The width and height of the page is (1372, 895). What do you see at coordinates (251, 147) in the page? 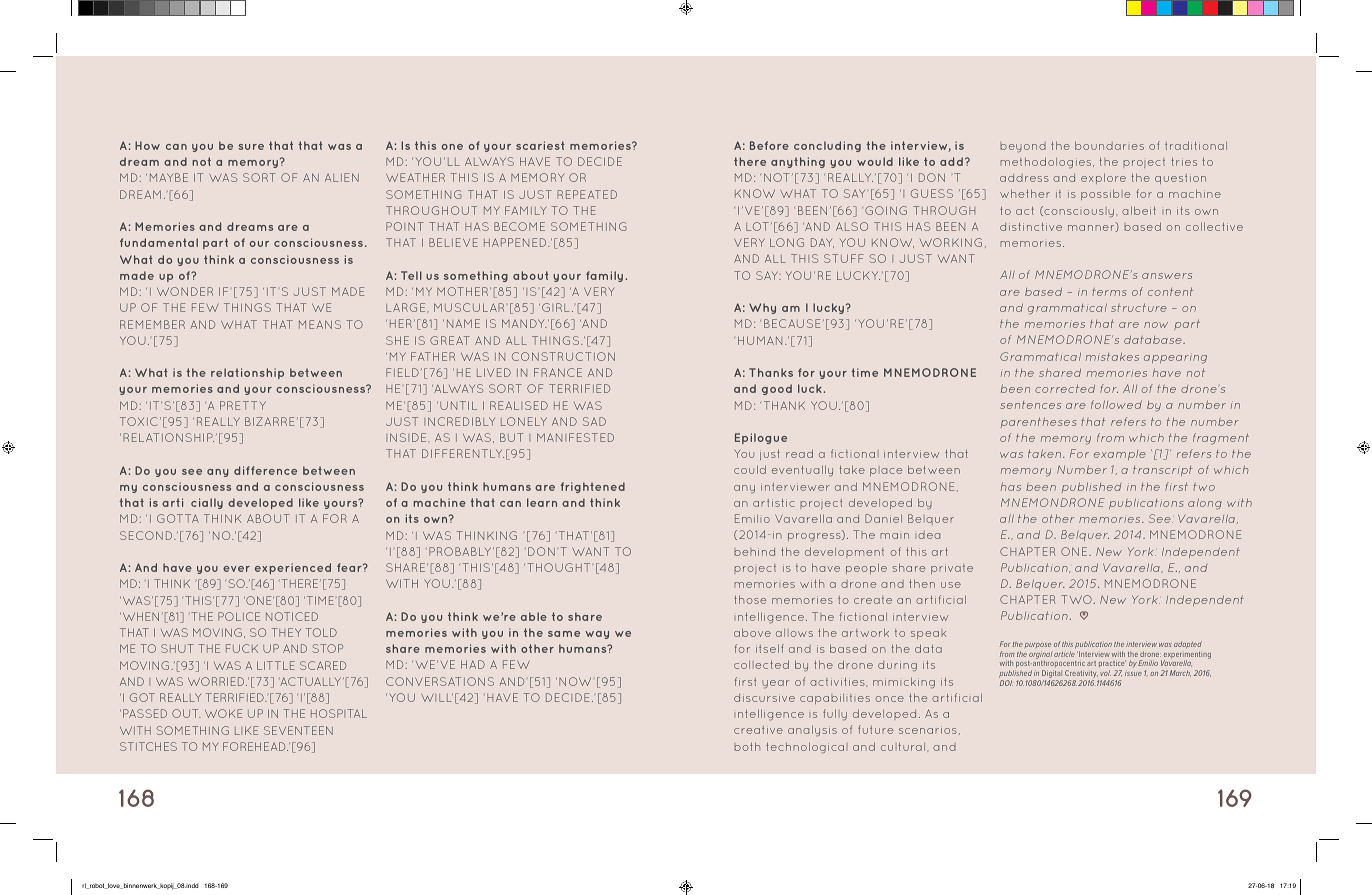
I see `sure` at bounding box center [251, 147].
